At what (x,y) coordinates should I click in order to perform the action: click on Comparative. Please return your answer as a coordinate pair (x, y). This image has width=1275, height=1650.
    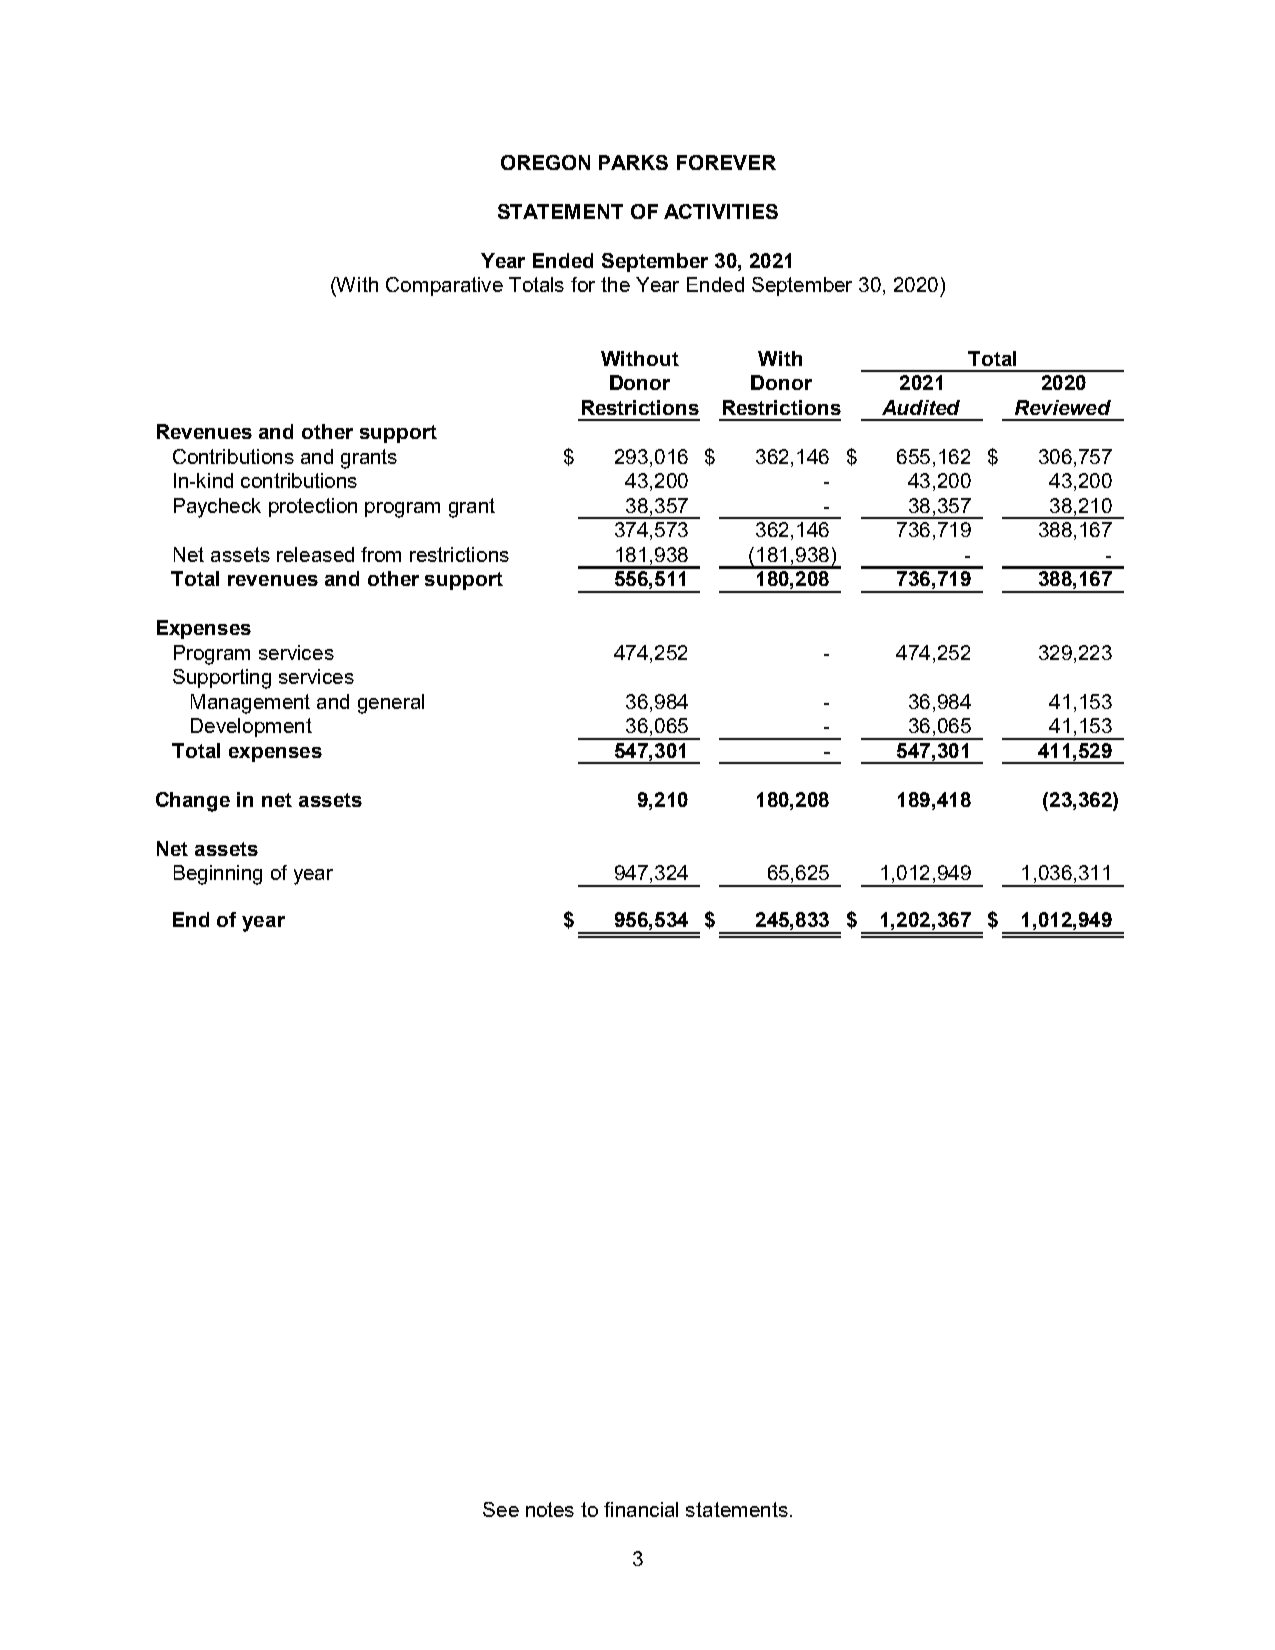
    Looking at the image, I should click on (444, 286).
